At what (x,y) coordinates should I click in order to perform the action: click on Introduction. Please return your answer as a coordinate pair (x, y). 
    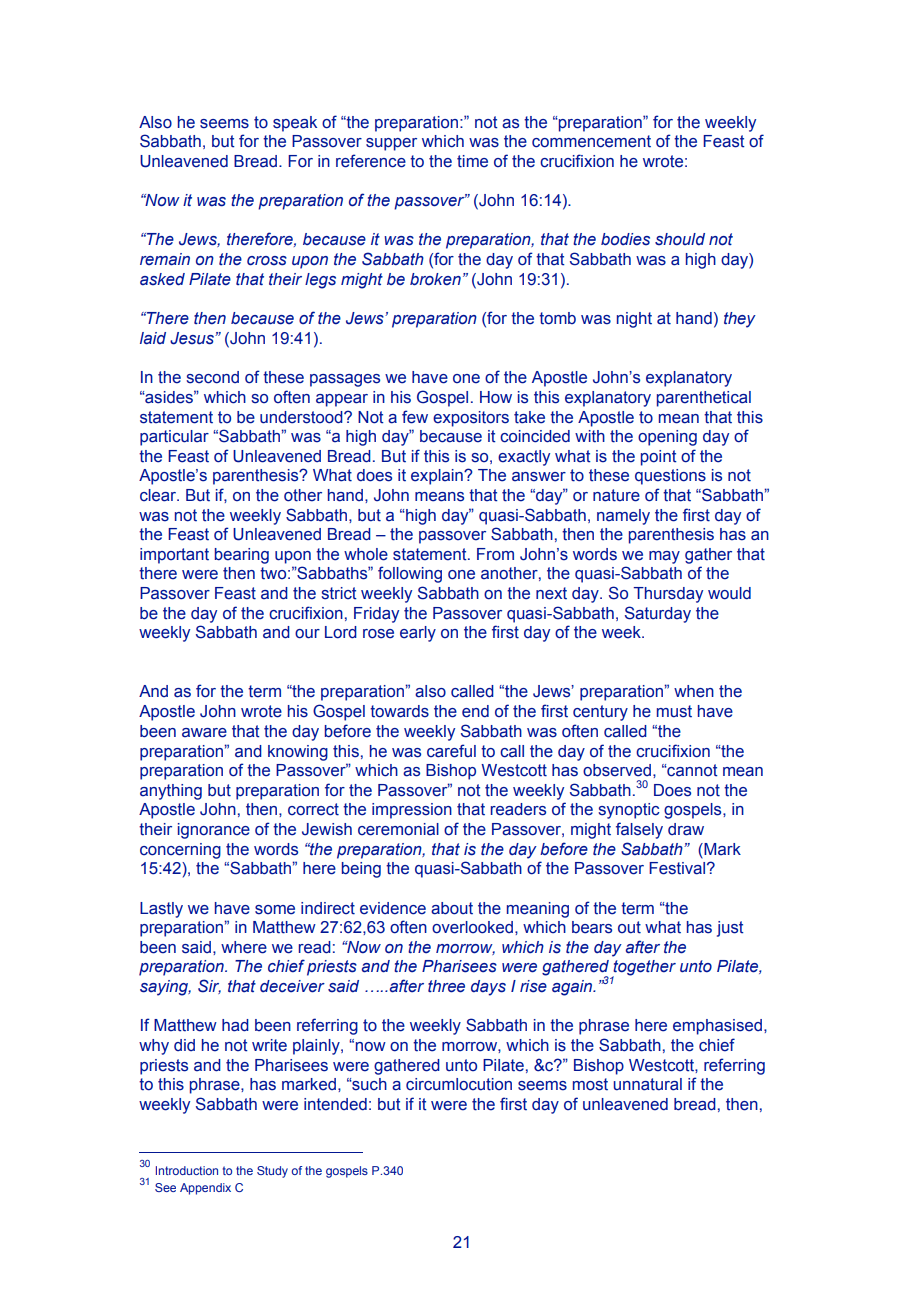
    Looking at the image, I should click on (187, 1170).
